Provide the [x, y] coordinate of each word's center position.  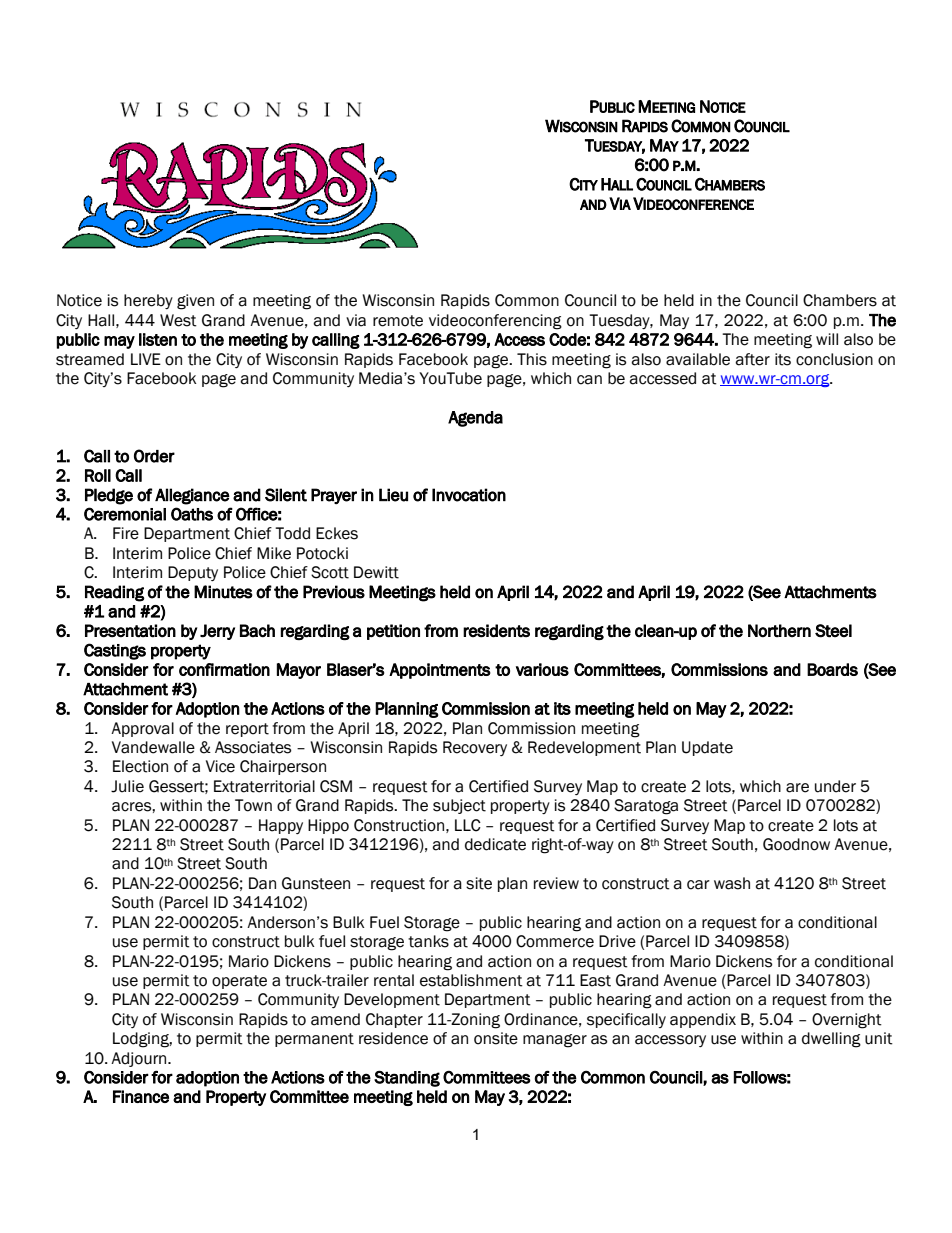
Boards [832, 669]
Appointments [440, 671]
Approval [142, 729]
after [752, 359]
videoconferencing [495, 322]
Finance [141, 1096]
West [178, 320]
